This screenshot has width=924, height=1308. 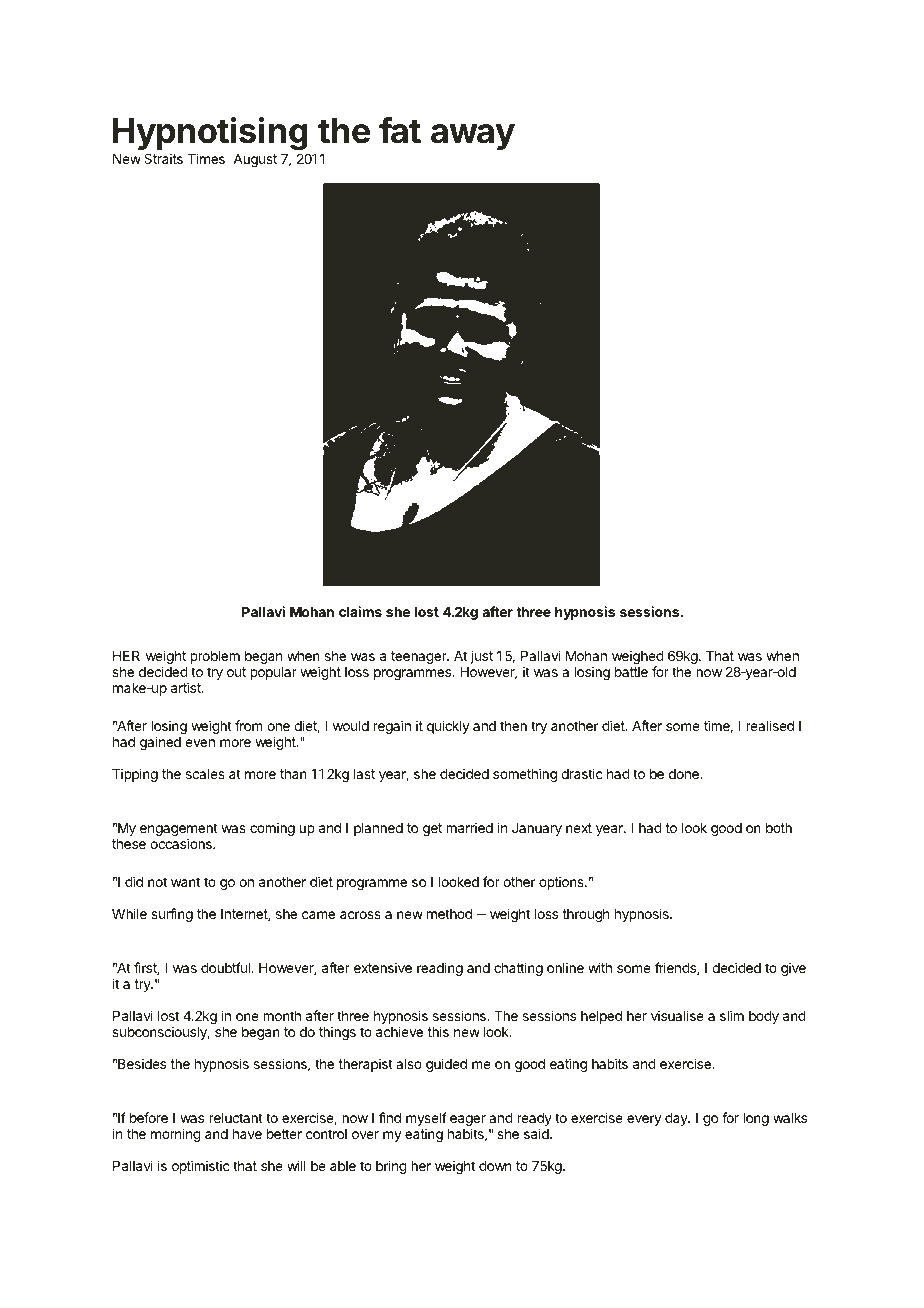 What do you see at coordinates (215, 657) in the screenshot?
I see `problem` at bounding box center [215, 657].
